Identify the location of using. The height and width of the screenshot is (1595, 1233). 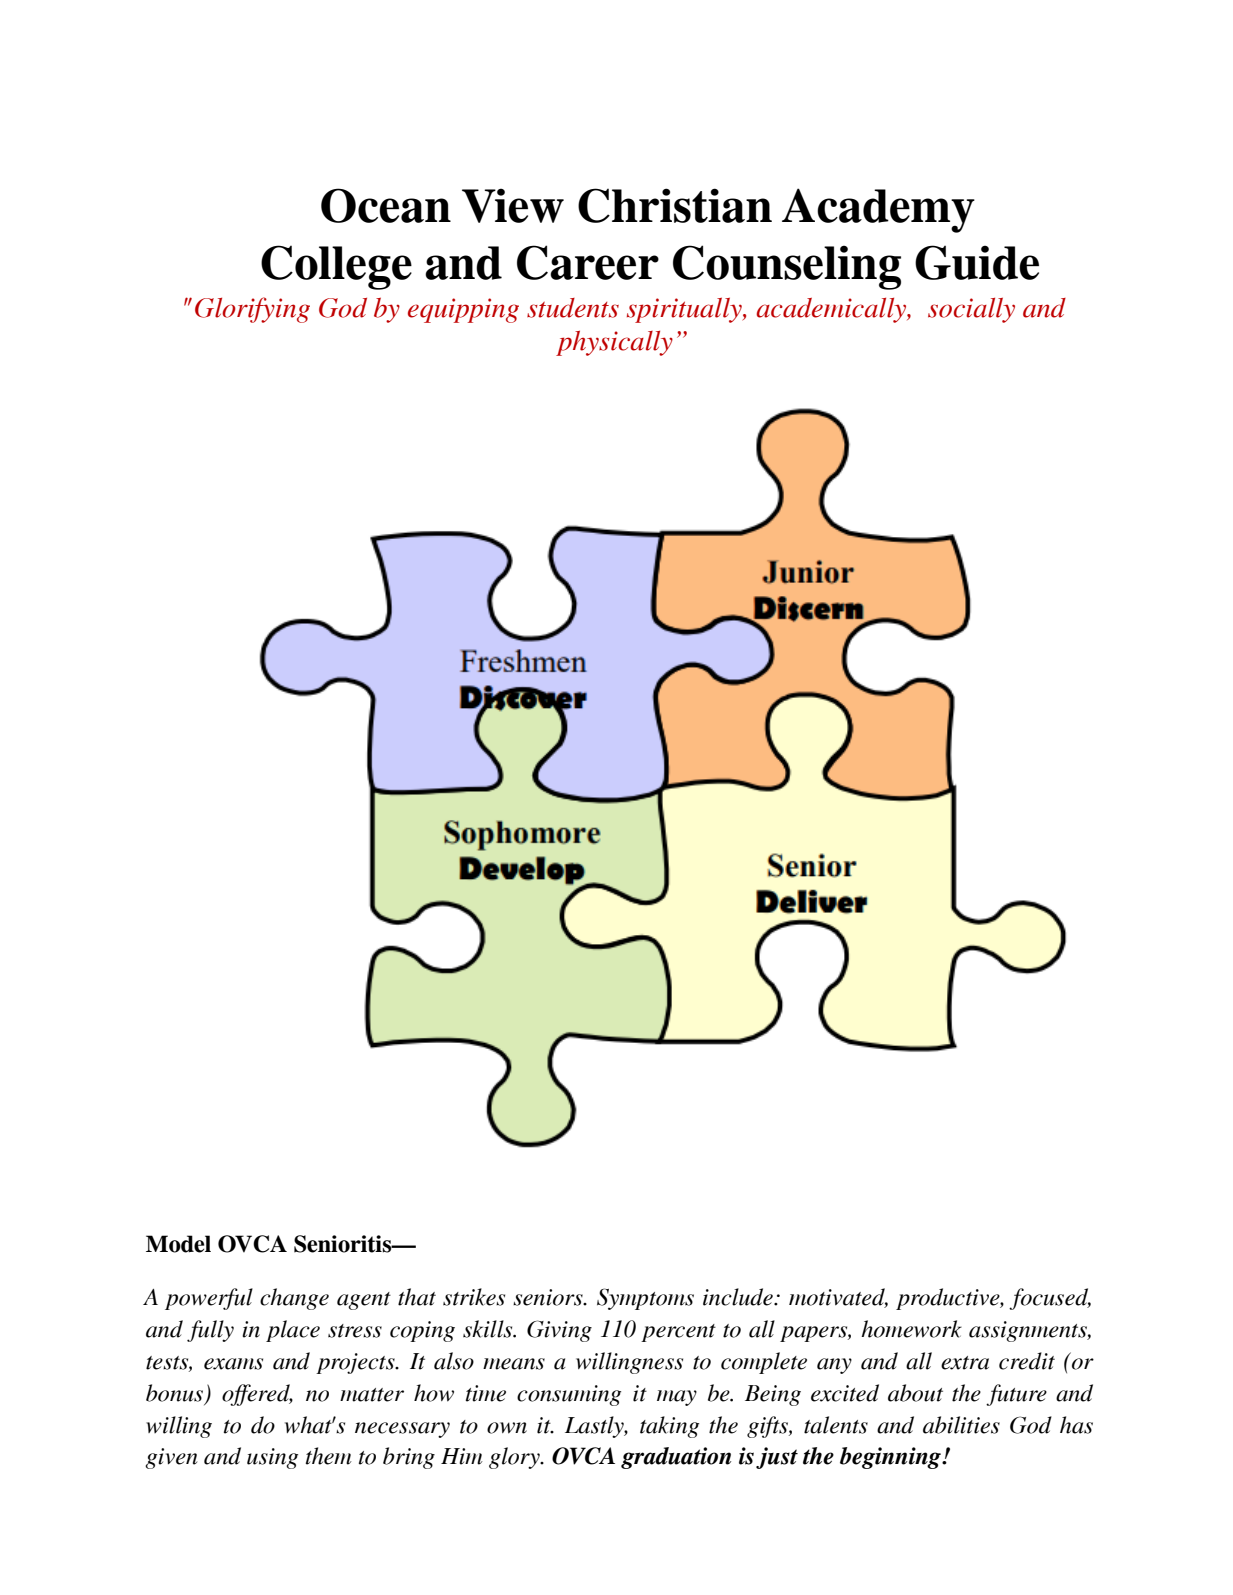
(272, 1458).
